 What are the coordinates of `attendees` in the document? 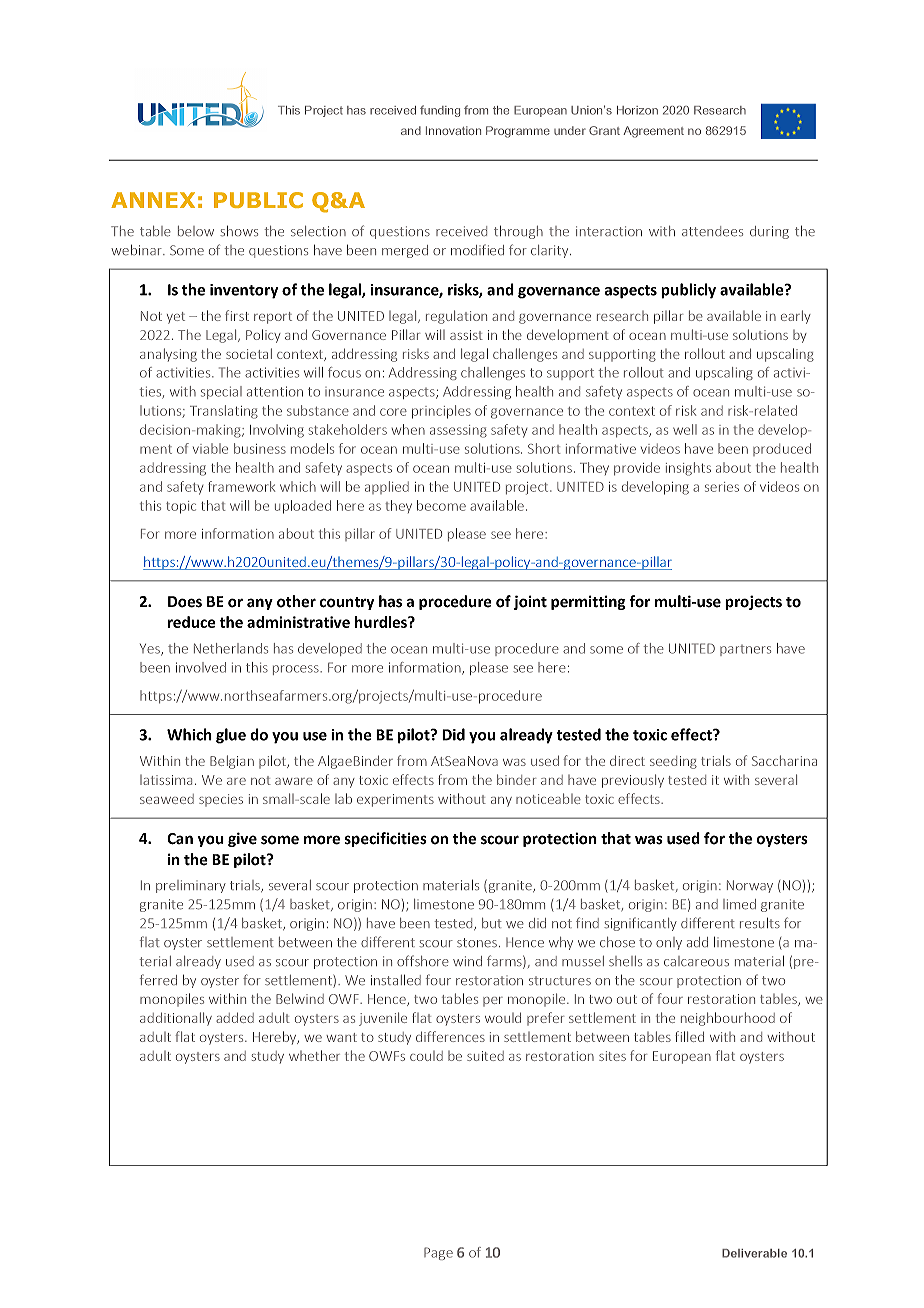 It's located at (712, 231).
